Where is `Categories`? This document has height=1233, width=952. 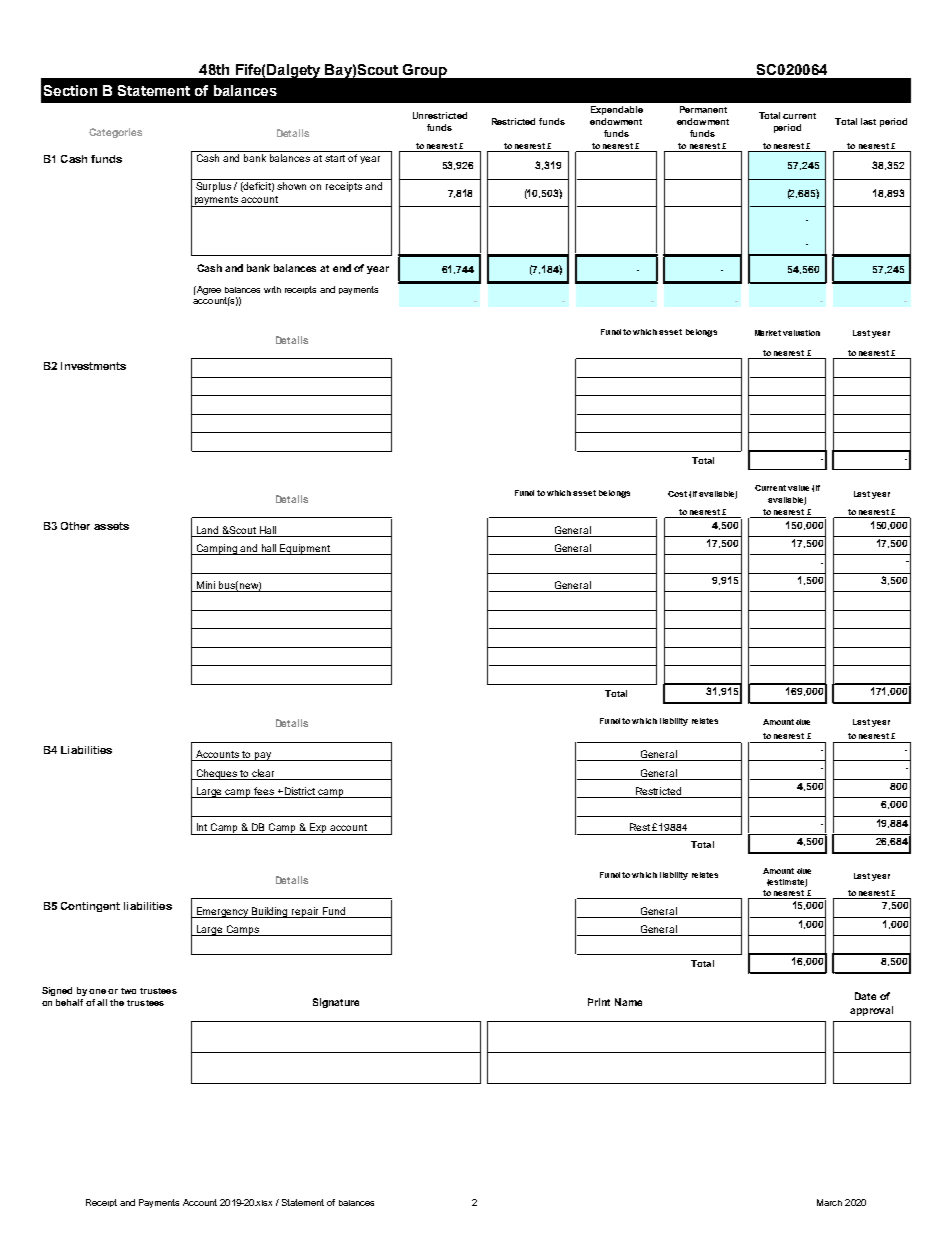
Categories is located at coordinates (115, 133).
